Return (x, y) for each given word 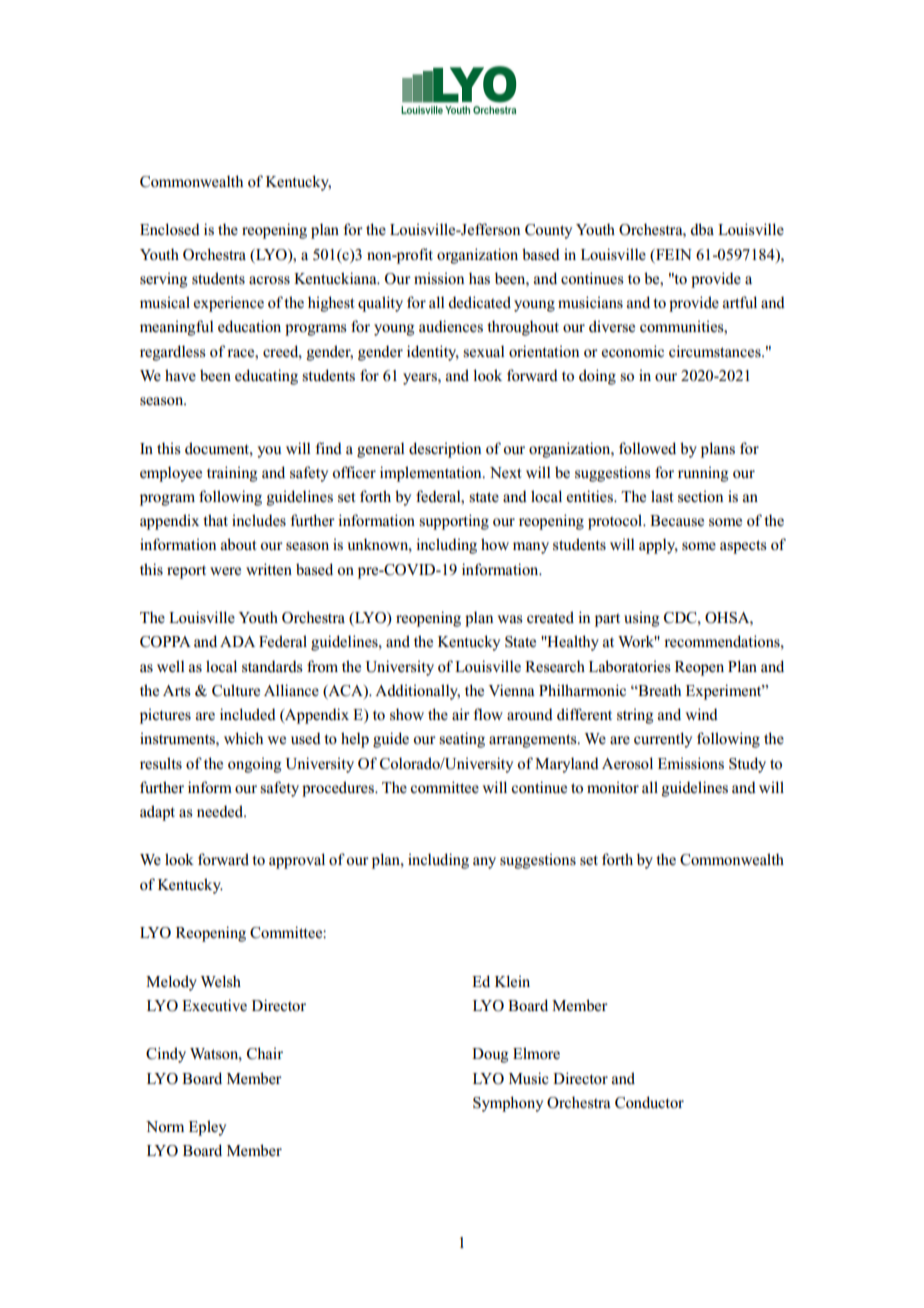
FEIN (673, 254)
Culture (236, 690)
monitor (613, 788)
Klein (512, 981)
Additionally (417, 692)
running (703, 474)
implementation (432, 474)
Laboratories (630, 666)
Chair (265, 1053)
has (479, 278)
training (232, 474)
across (269, 280)
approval (297, 861)
